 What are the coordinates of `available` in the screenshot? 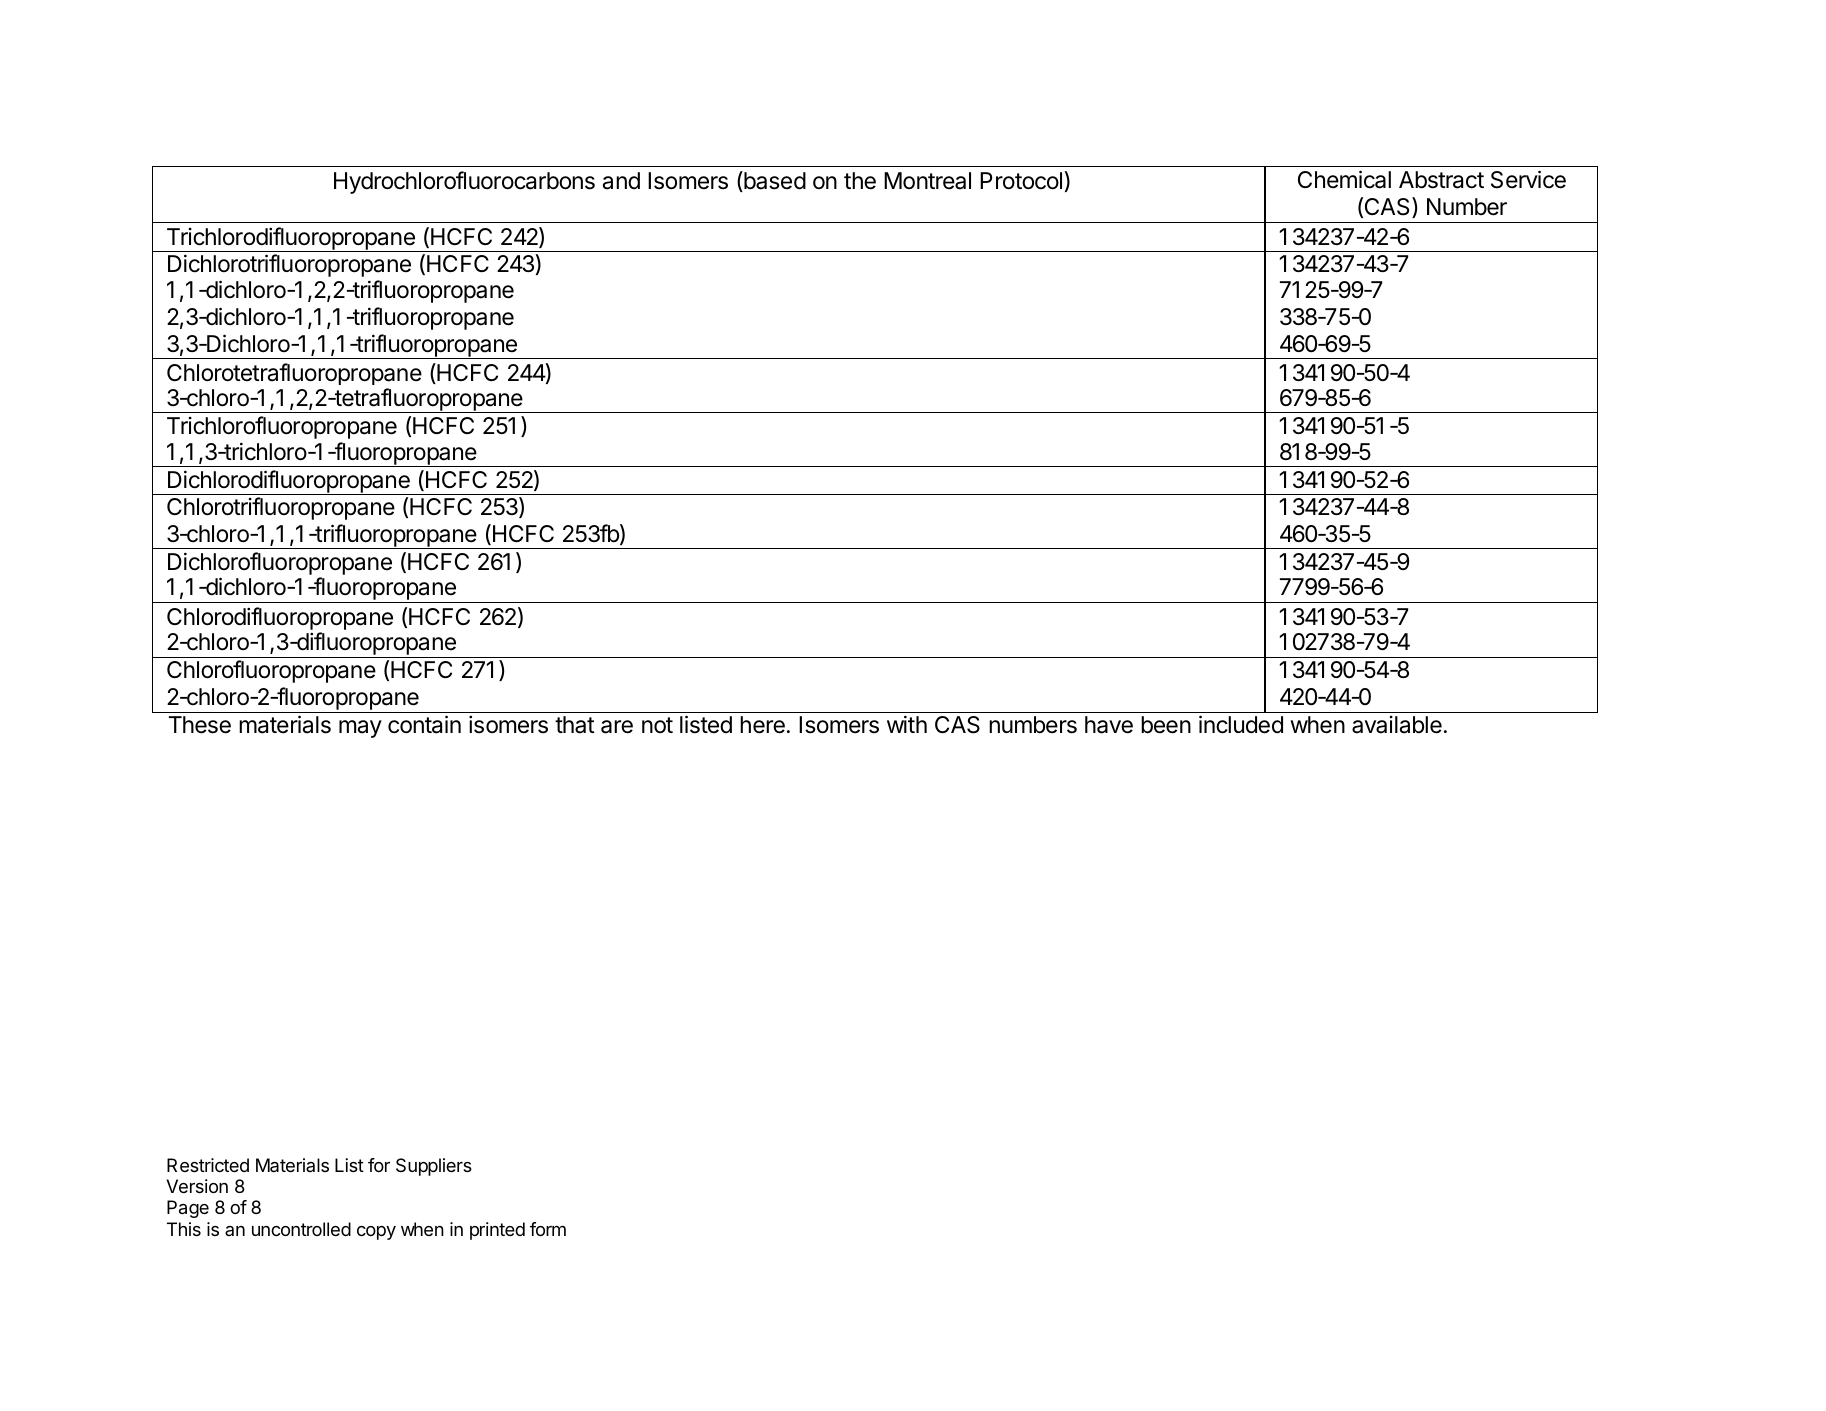 It's located at (1397, 725).
